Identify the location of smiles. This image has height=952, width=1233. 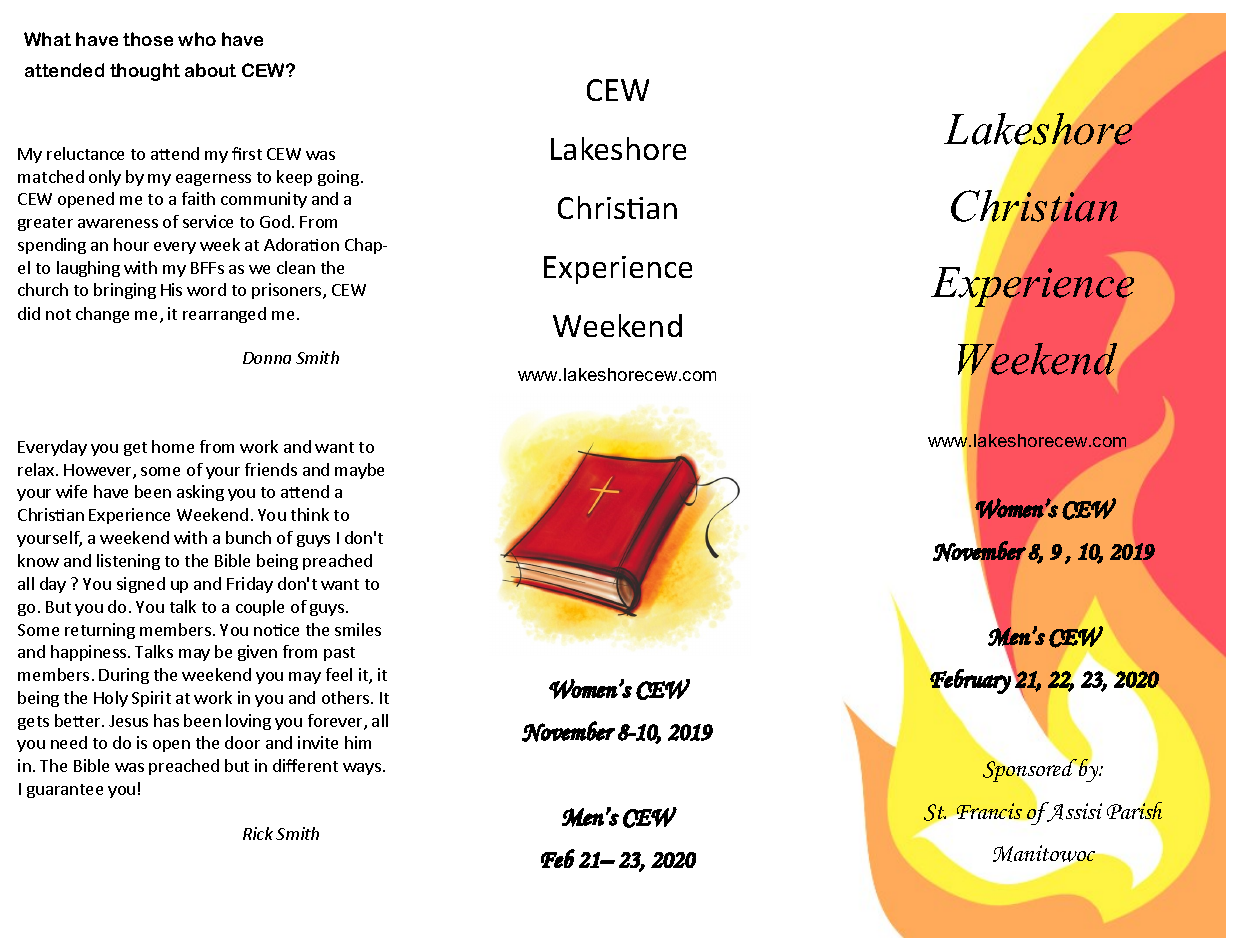
(358, 629).
